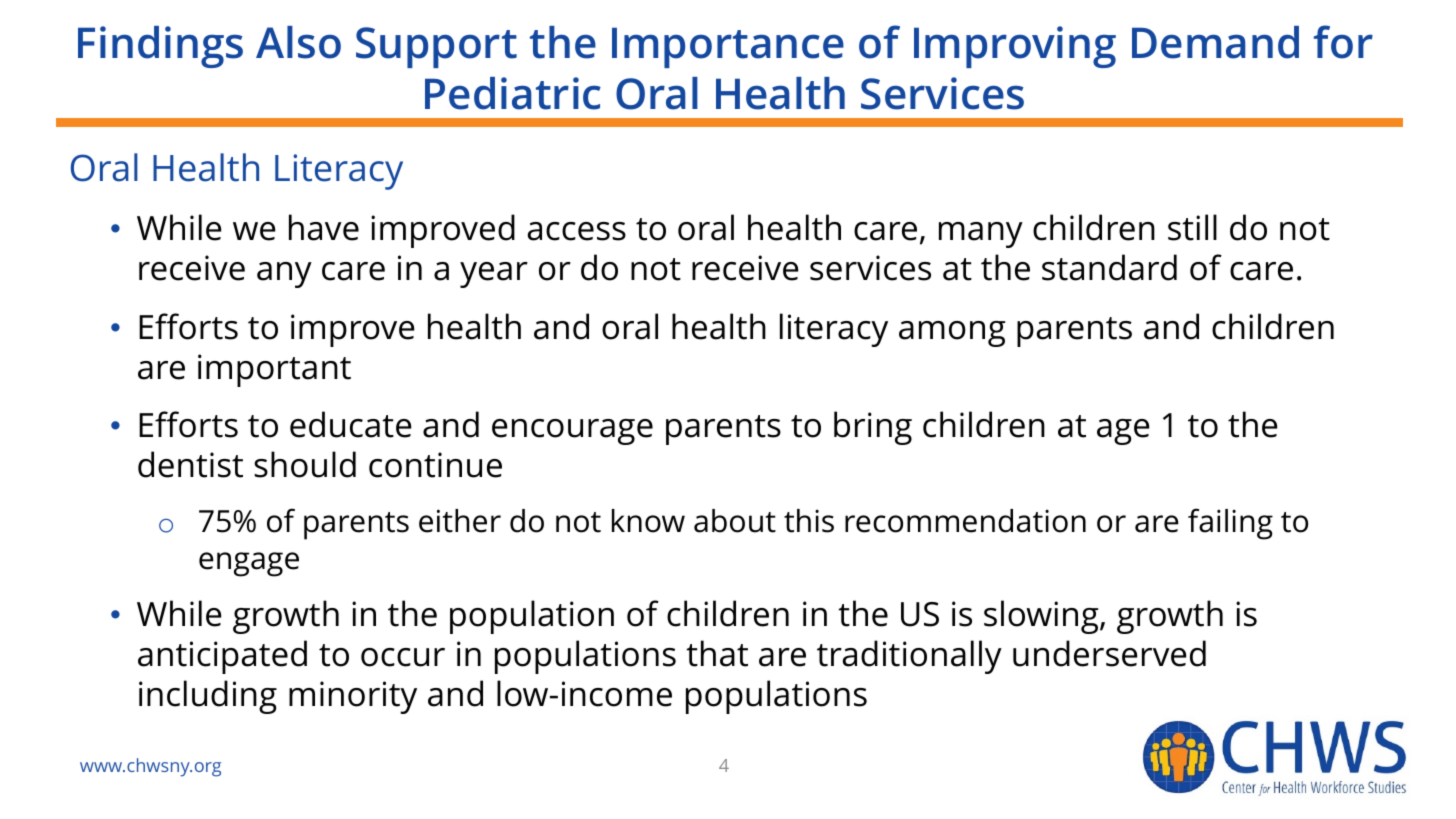 The height and width of the page is (819, 1456). I want to click on Also, so click(298, 42).
